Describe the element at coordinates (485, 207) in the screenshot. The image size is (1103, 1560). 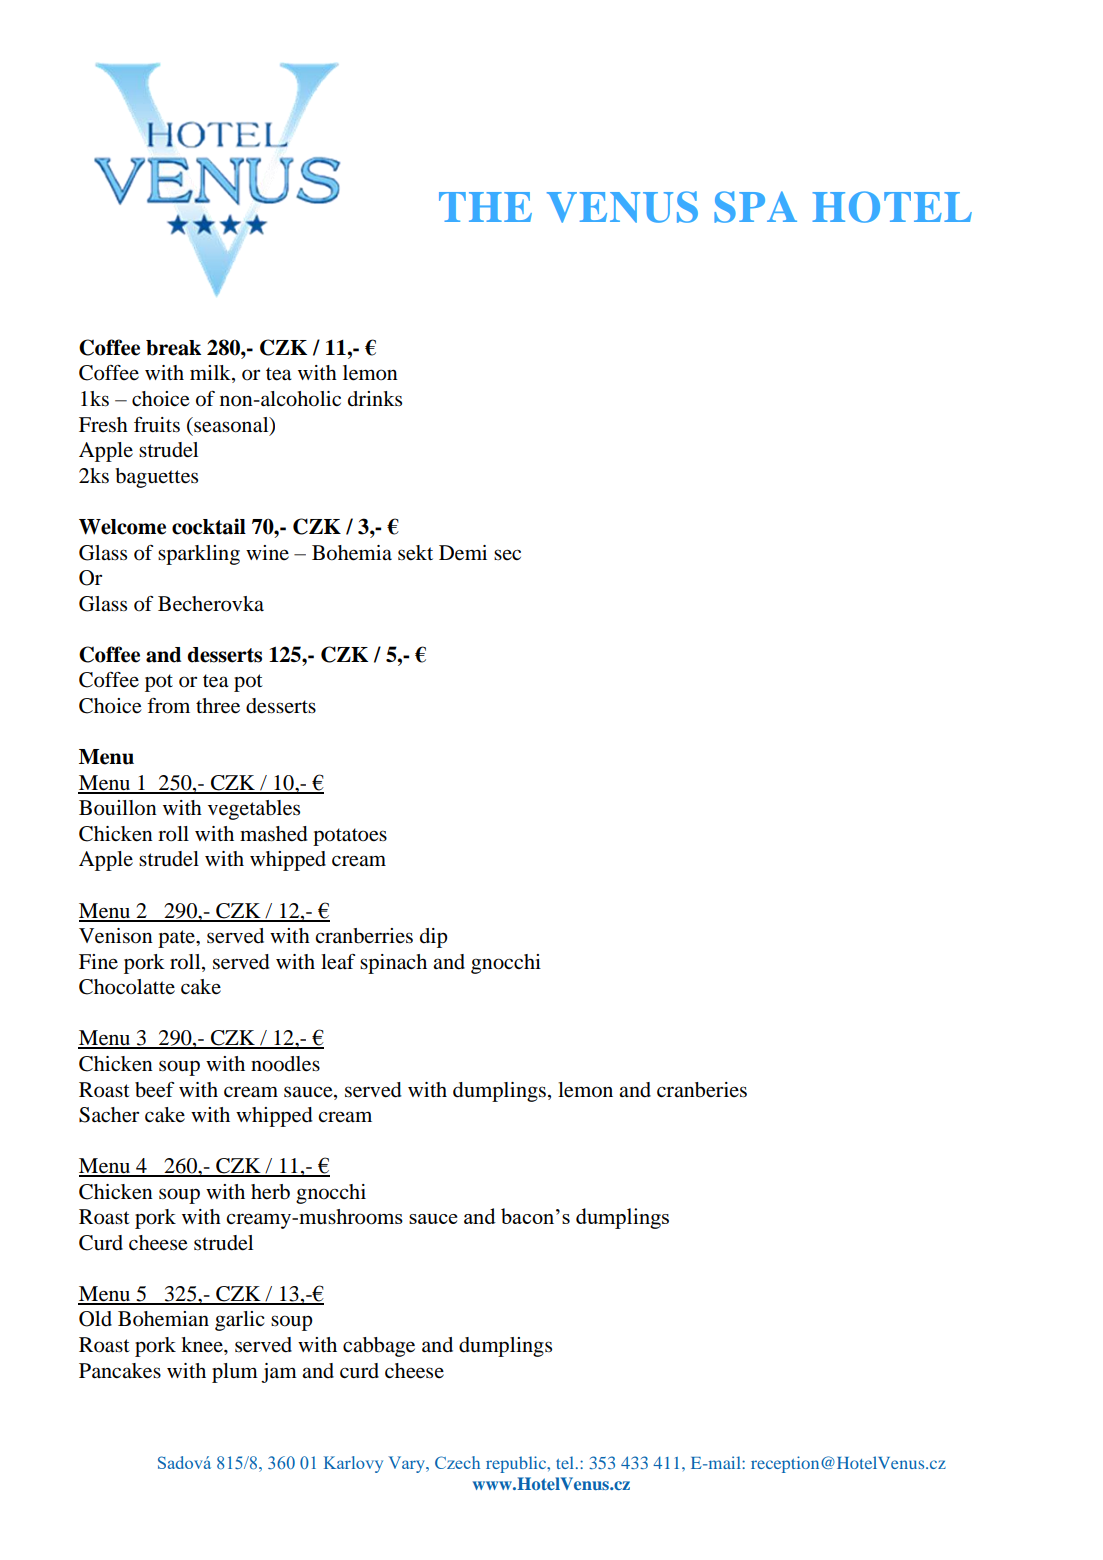
I see `THE` at that location.
